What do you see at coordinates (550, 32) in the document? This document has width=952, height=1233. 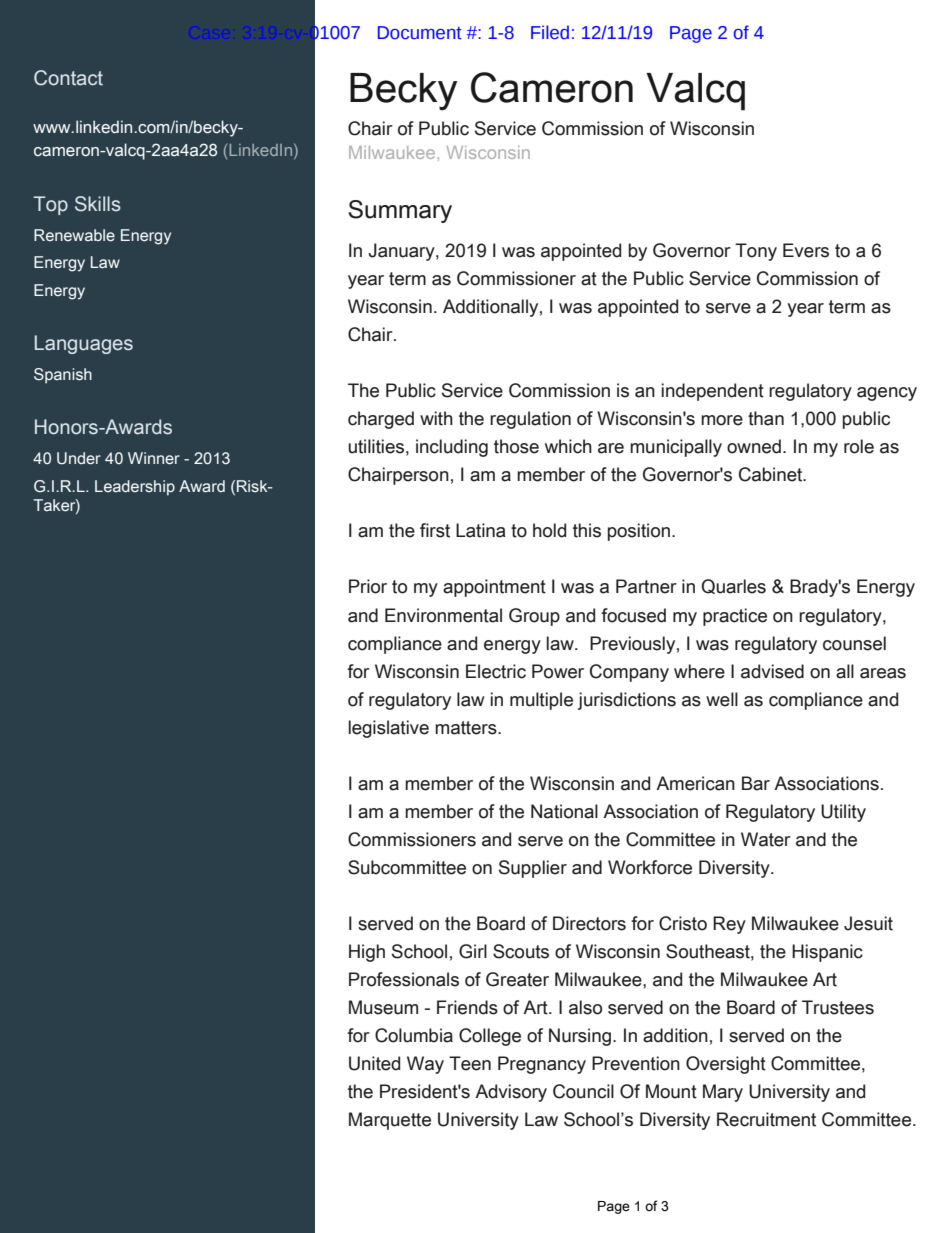 I see `Filed` at bounding box center [550, 32].
